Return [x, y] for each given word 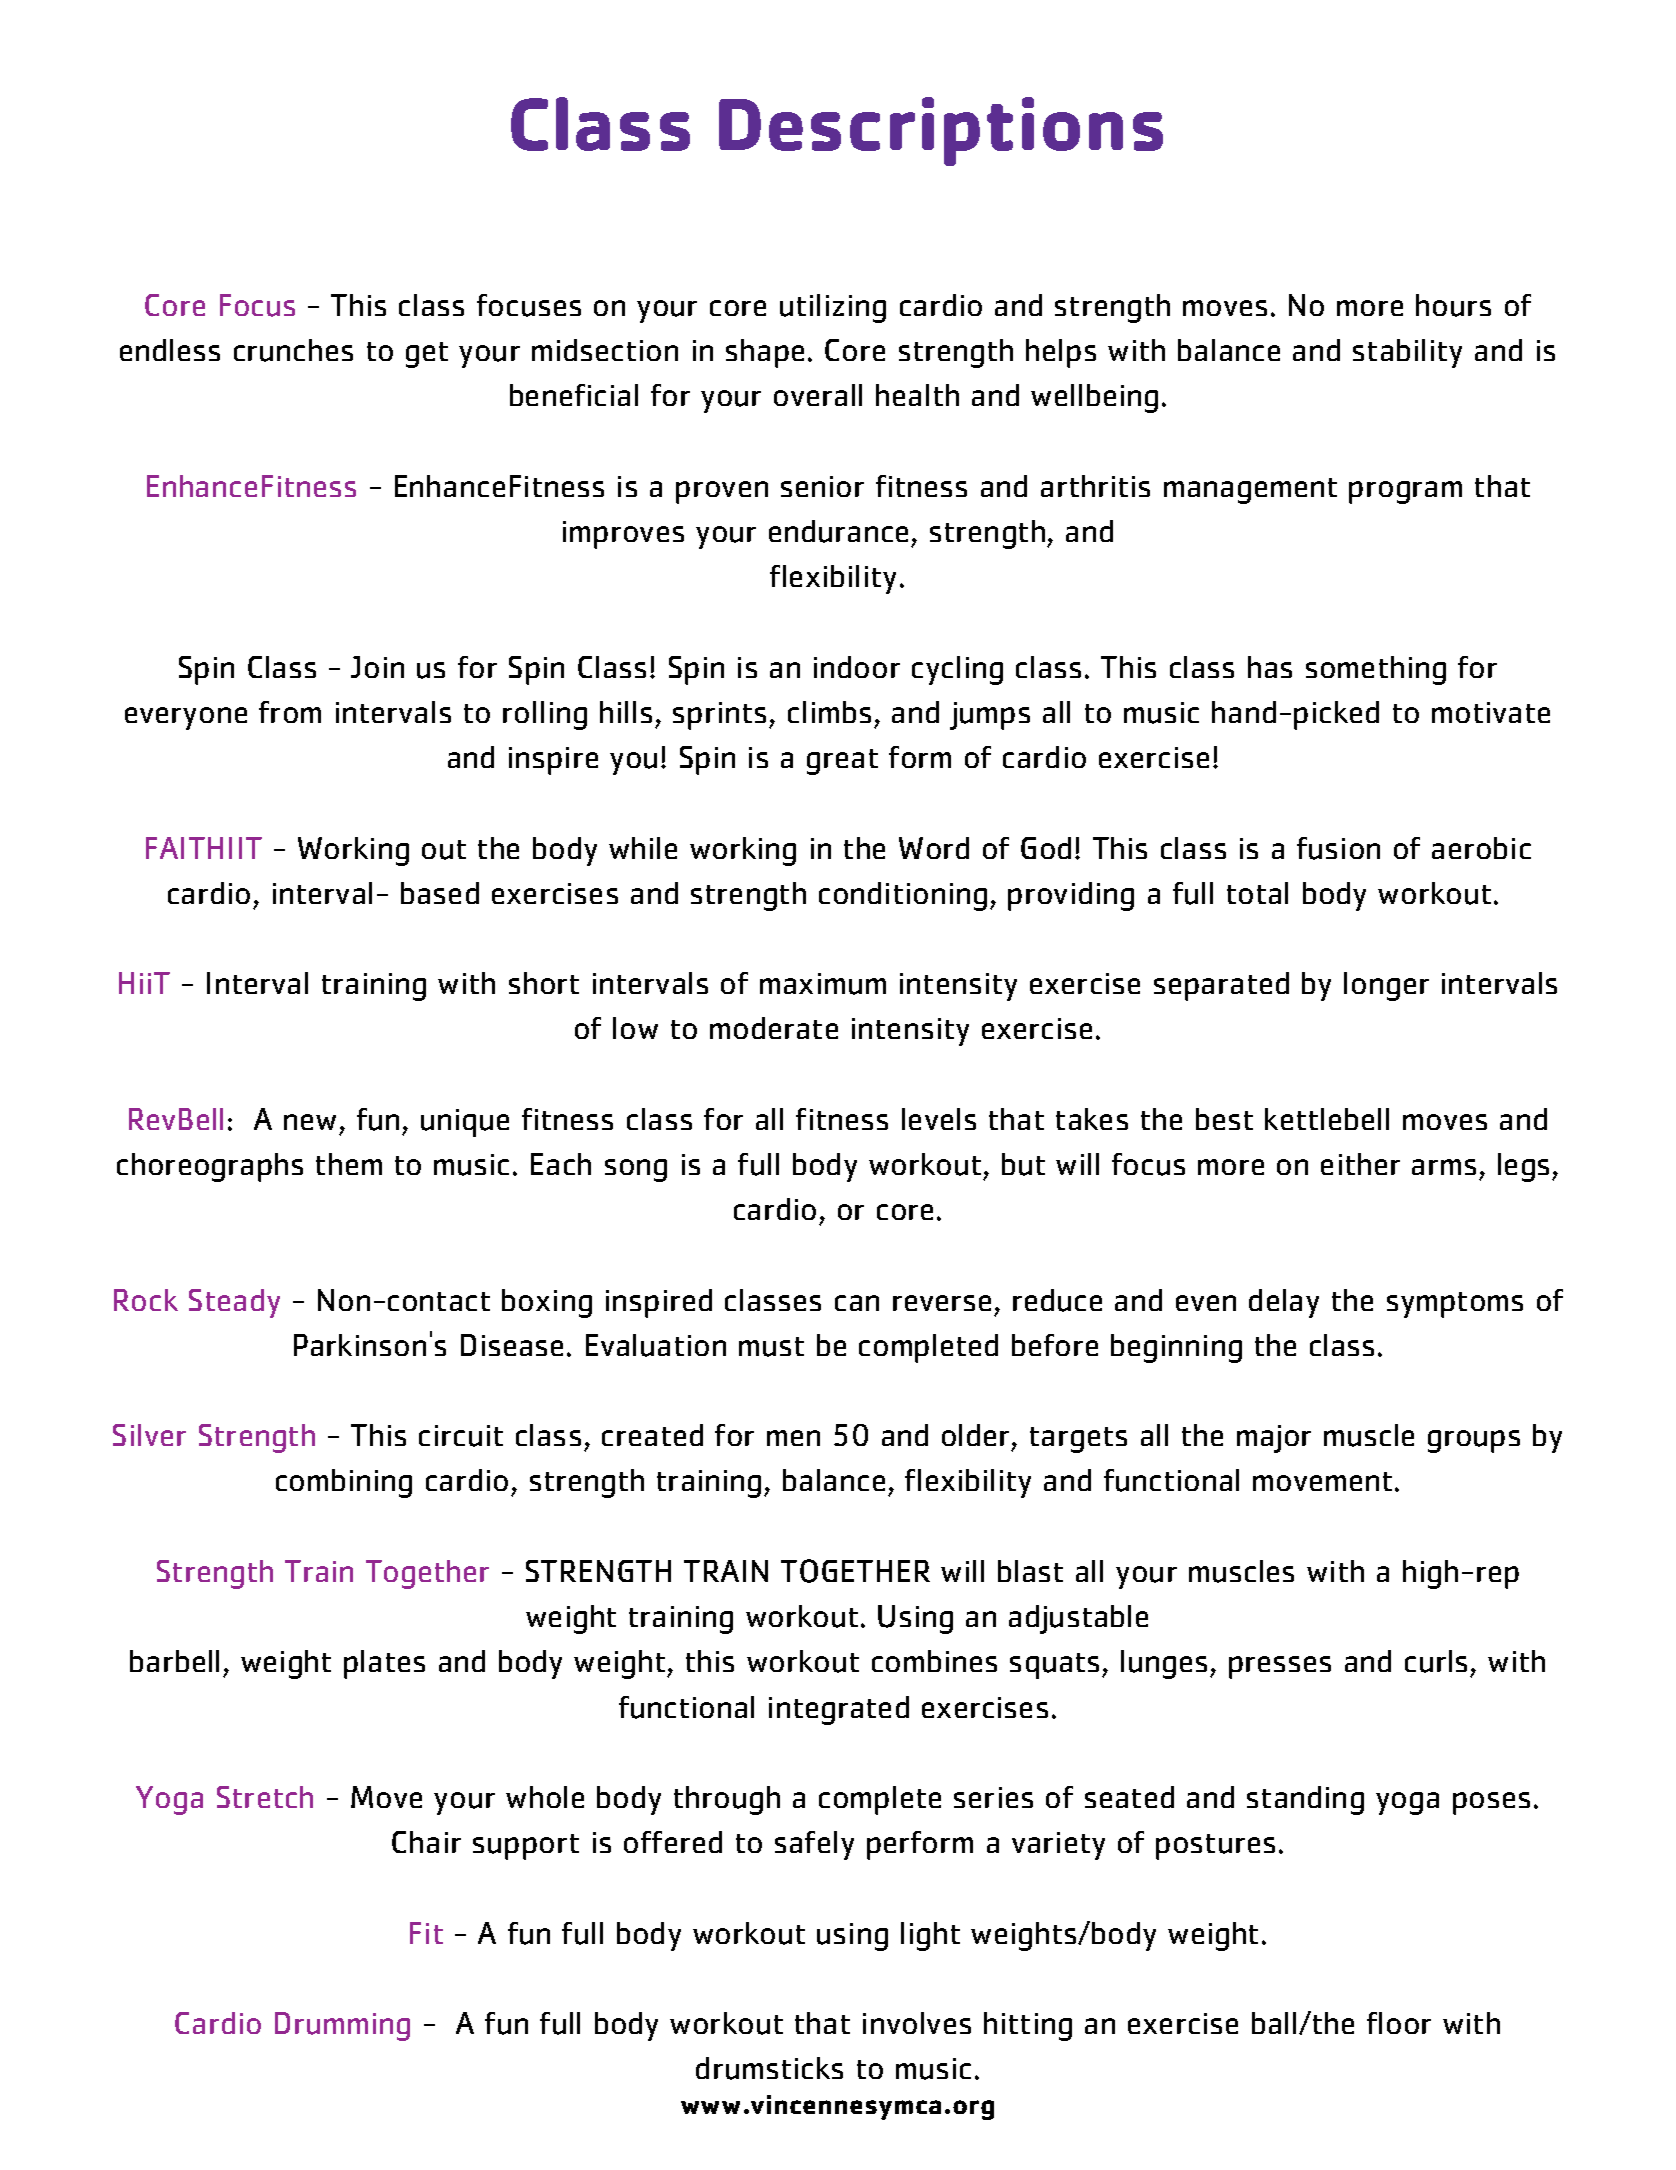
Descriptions [941, 131]
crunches [293, 350]
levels [939, 1119]
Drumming [342, 2026]
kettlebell [1327, 1119]
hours [1453, 305]
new [310, 1122]
